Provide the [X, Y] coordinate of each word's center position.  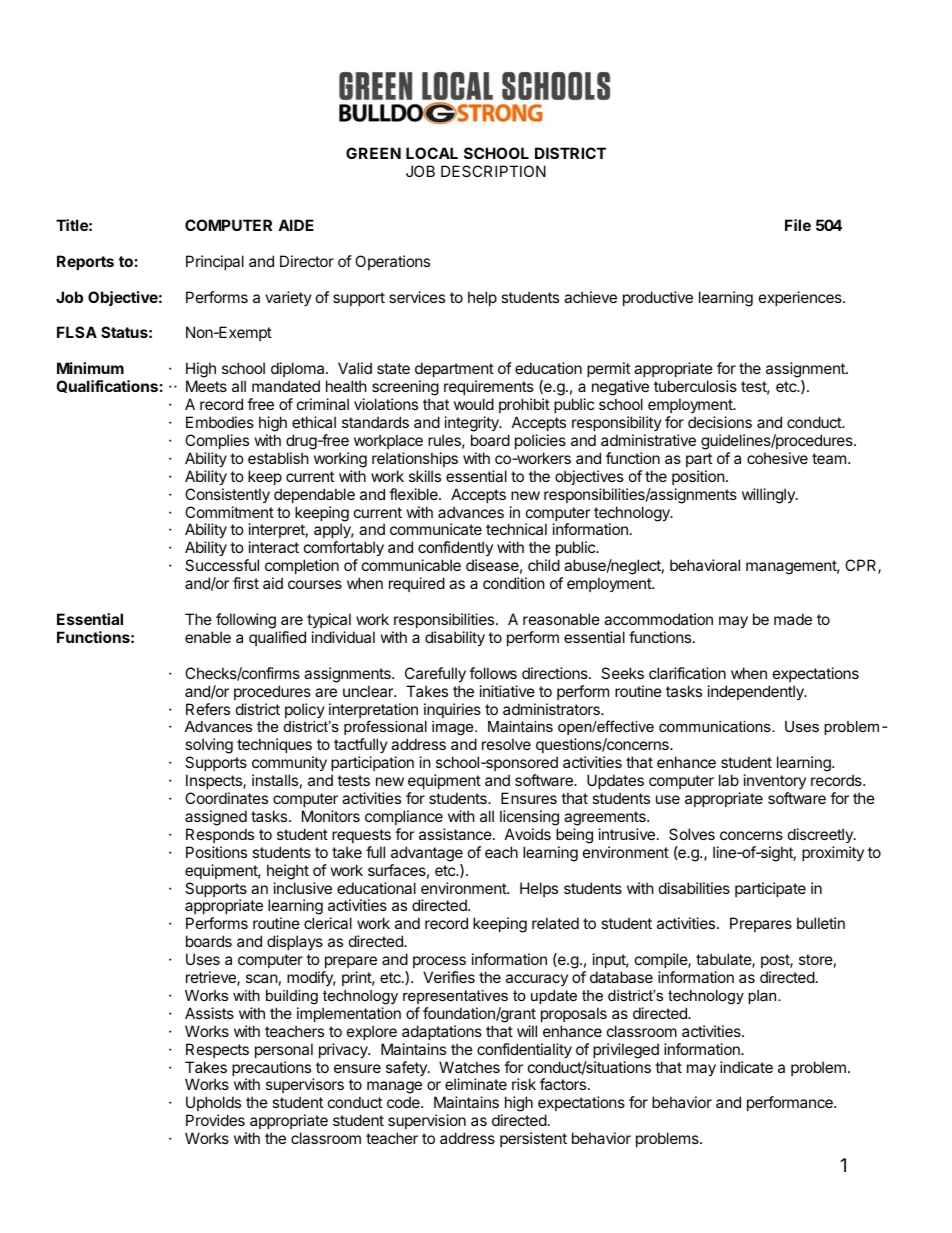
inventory [775, 781]
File [798, 225]
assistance [455, 834]
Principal [215, 262]
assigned [216, 818]
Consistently [227, 495]
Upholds [213, 1105]
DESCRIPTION [493, 171]
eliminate [476, 1084]
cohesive [777, 458]
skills [425, 476]
